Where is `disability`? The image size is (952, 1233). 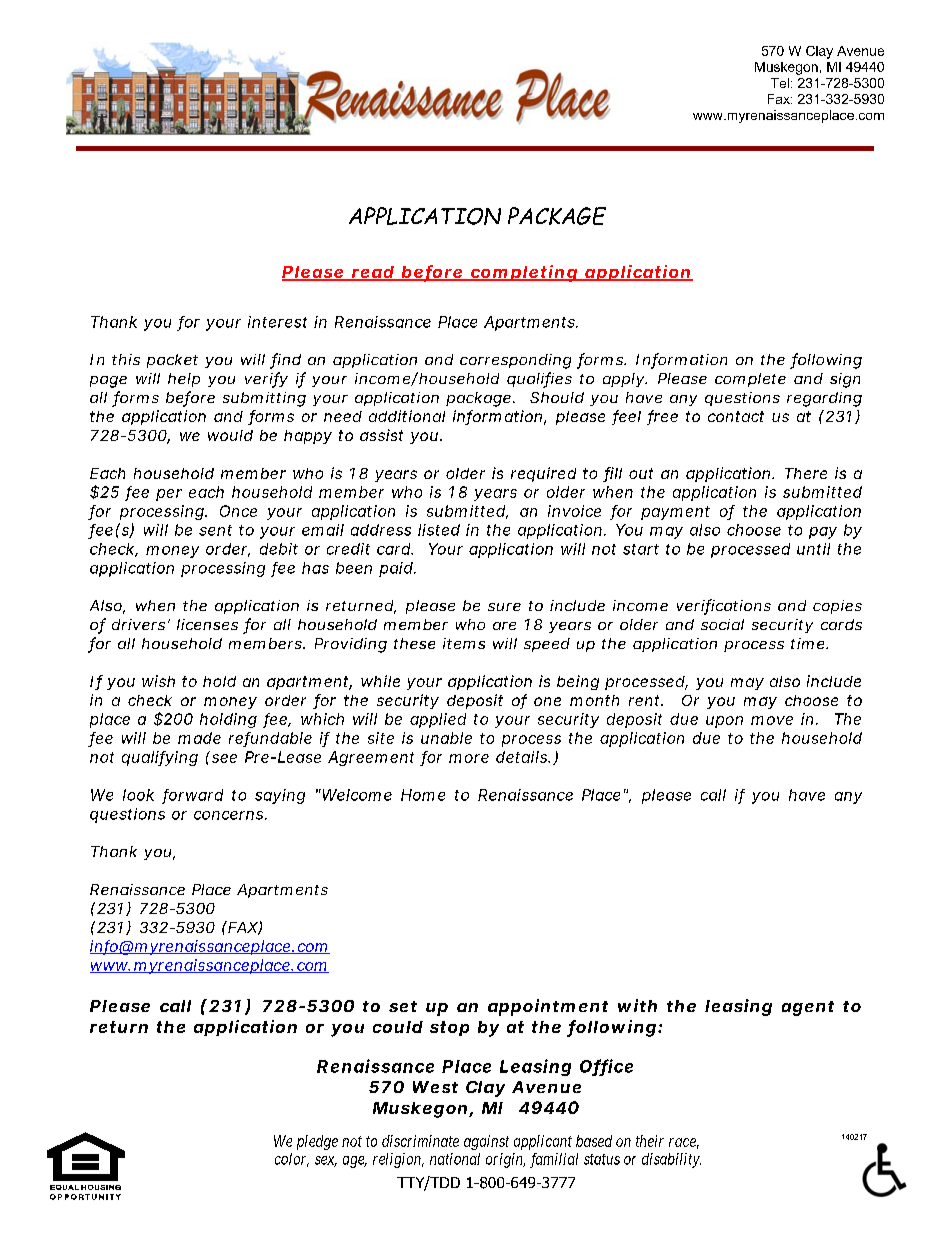
disability is located at coordinates (671, 1160).
